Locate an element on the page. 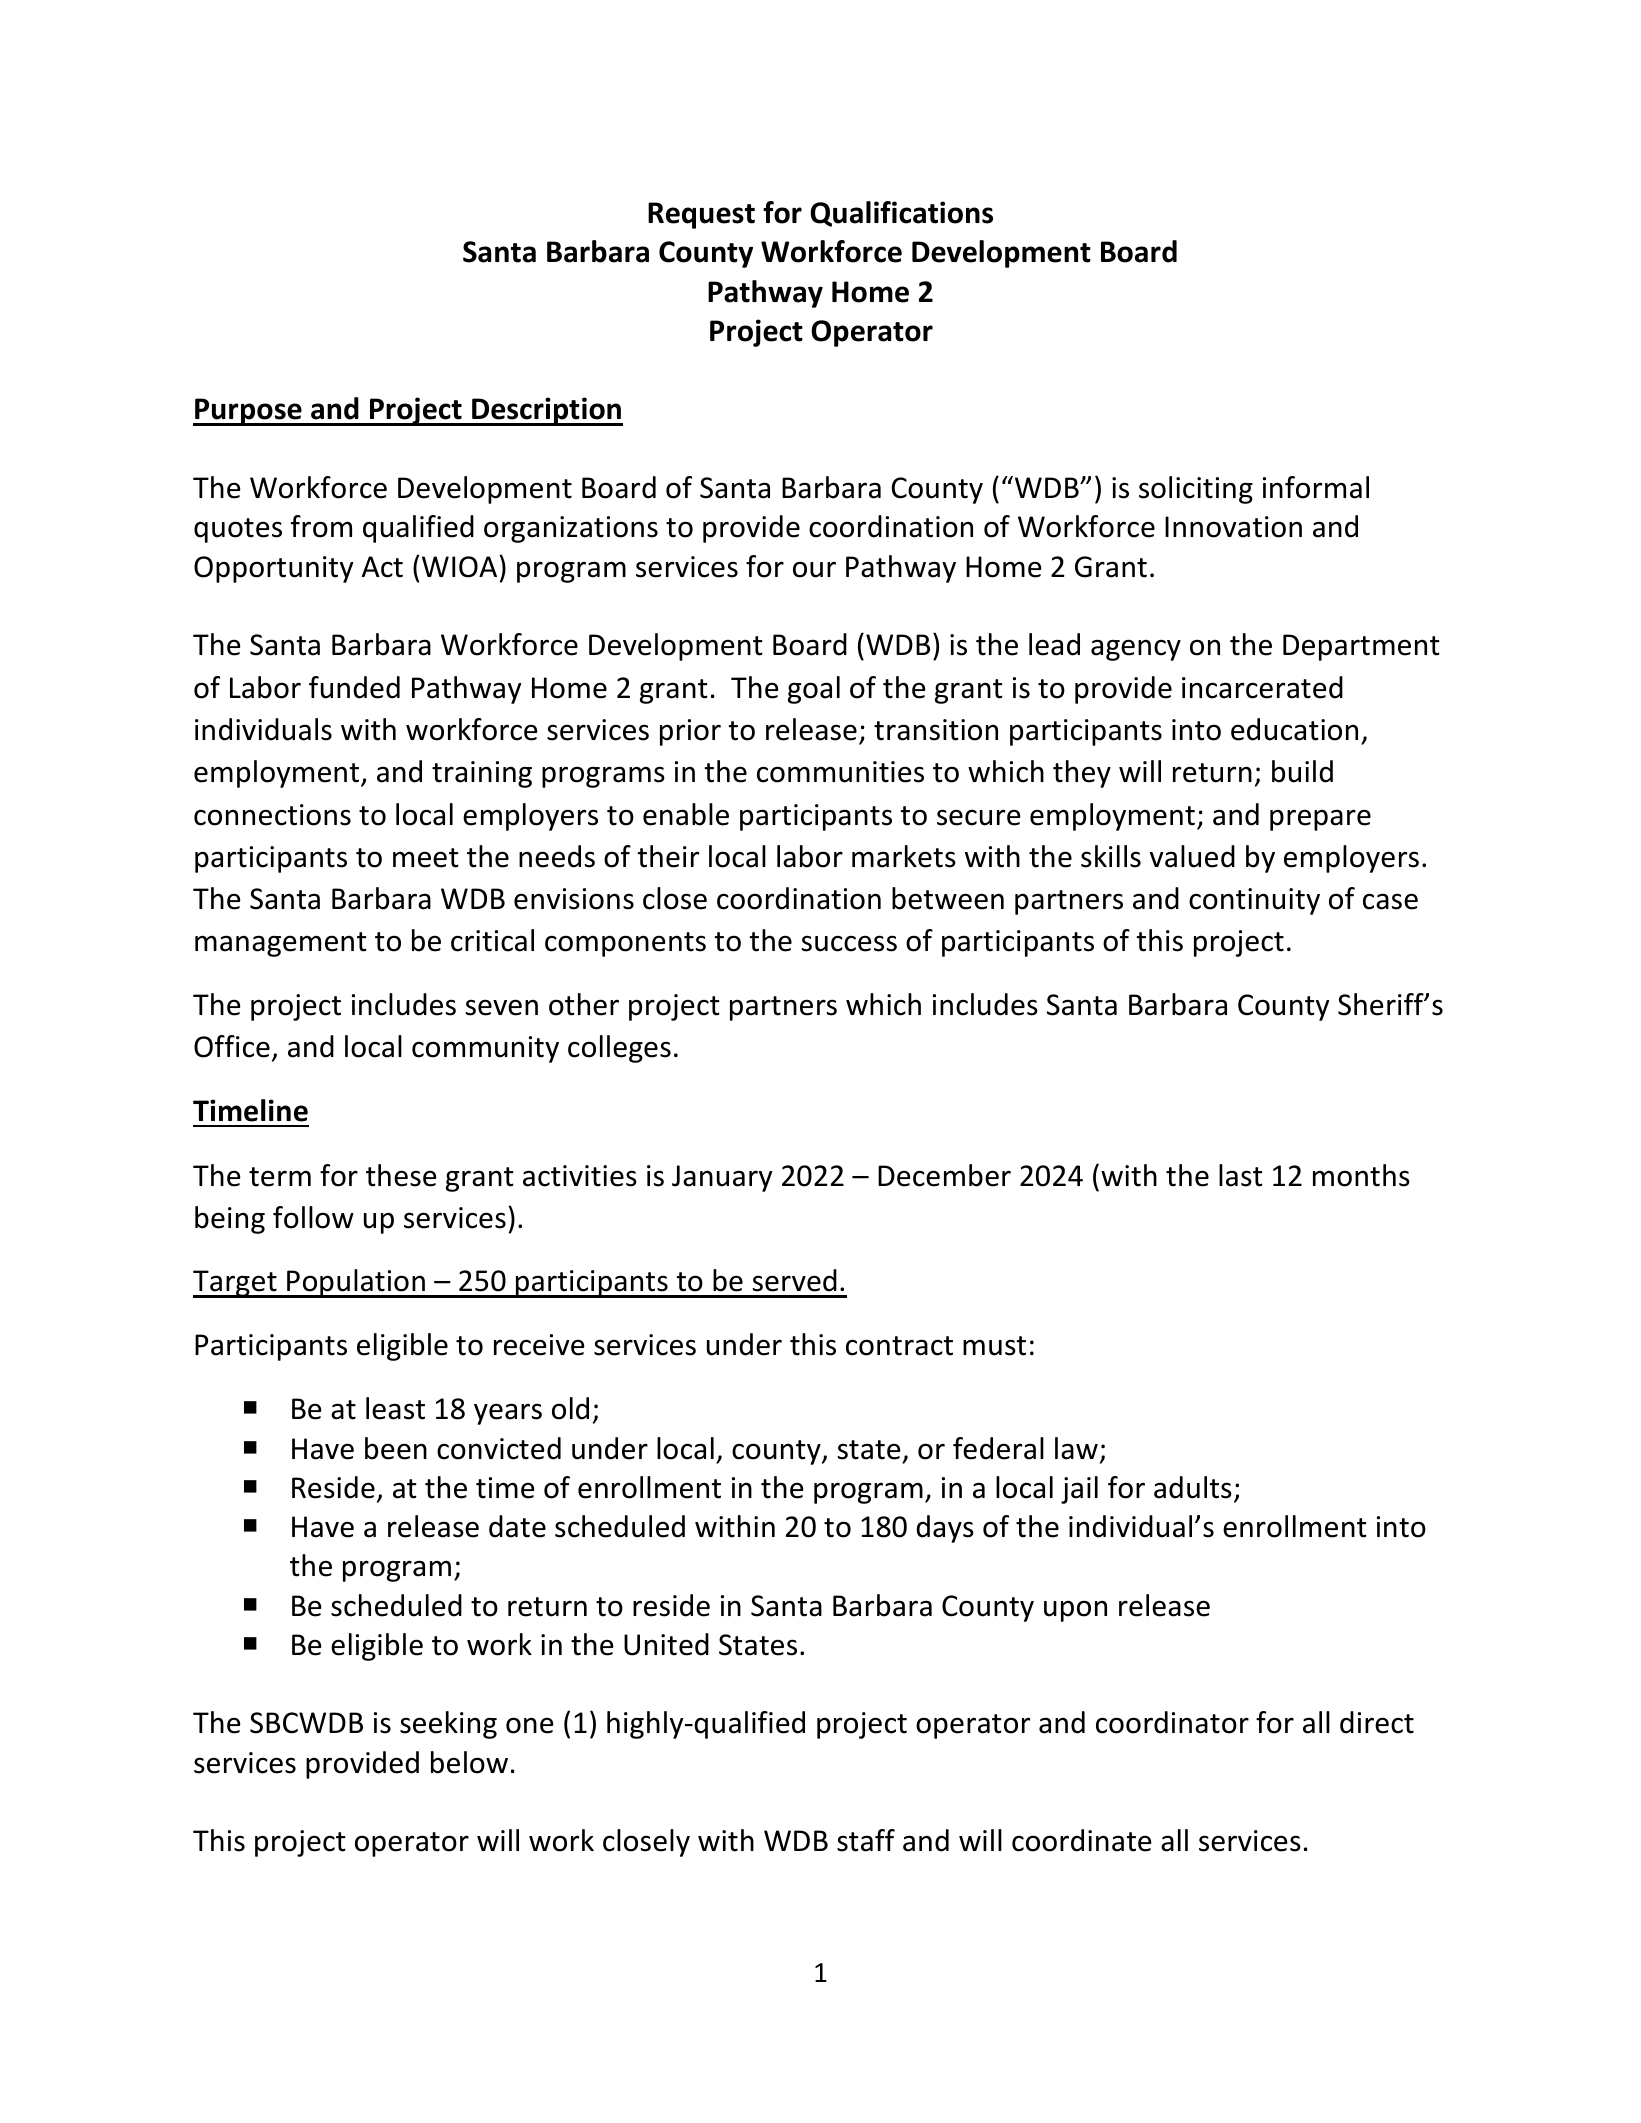  Population is located at coordinates (356, 1283).
